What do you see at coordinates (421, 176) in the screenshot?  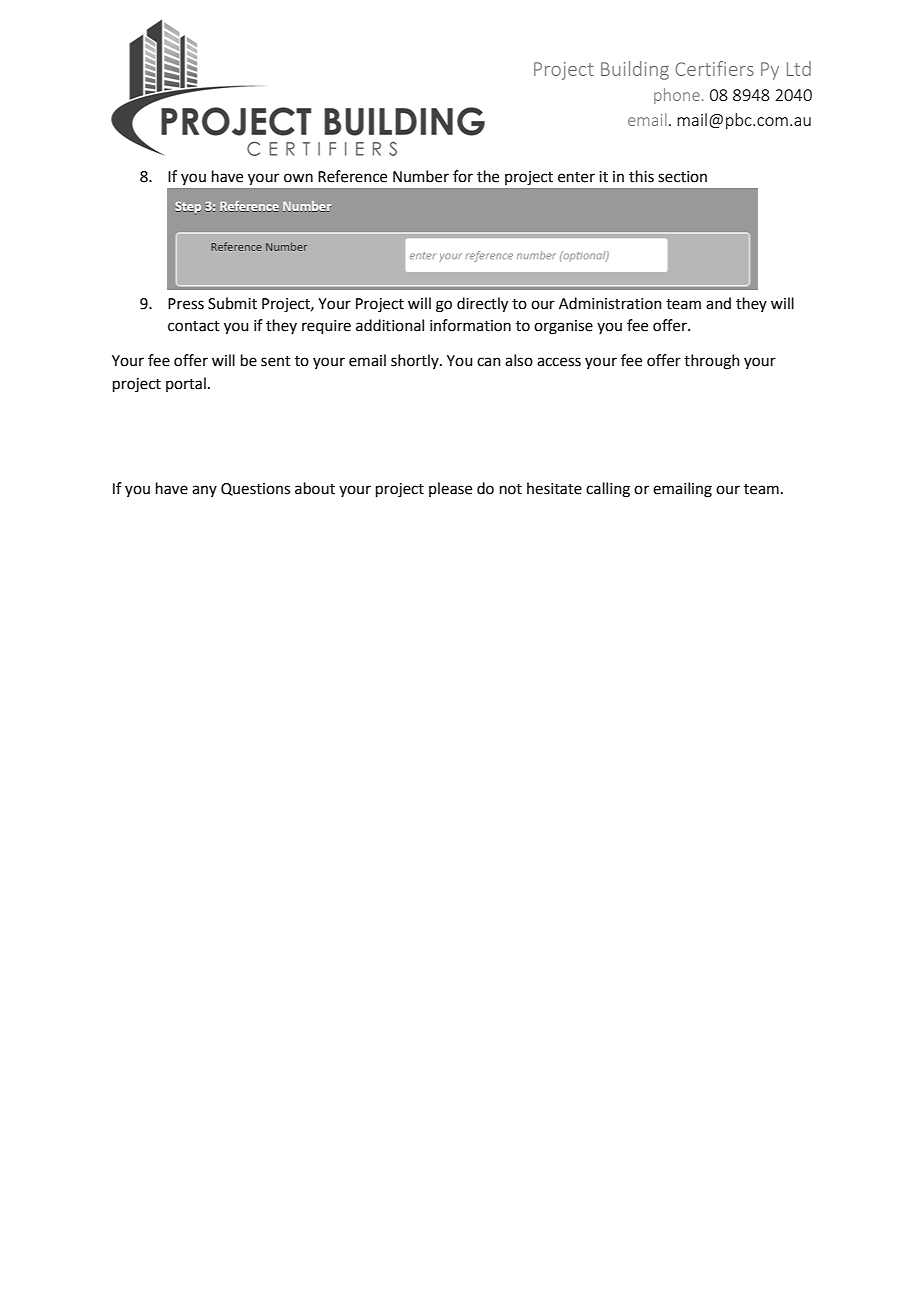 I see `Number` at bounding box center [421, 176].
